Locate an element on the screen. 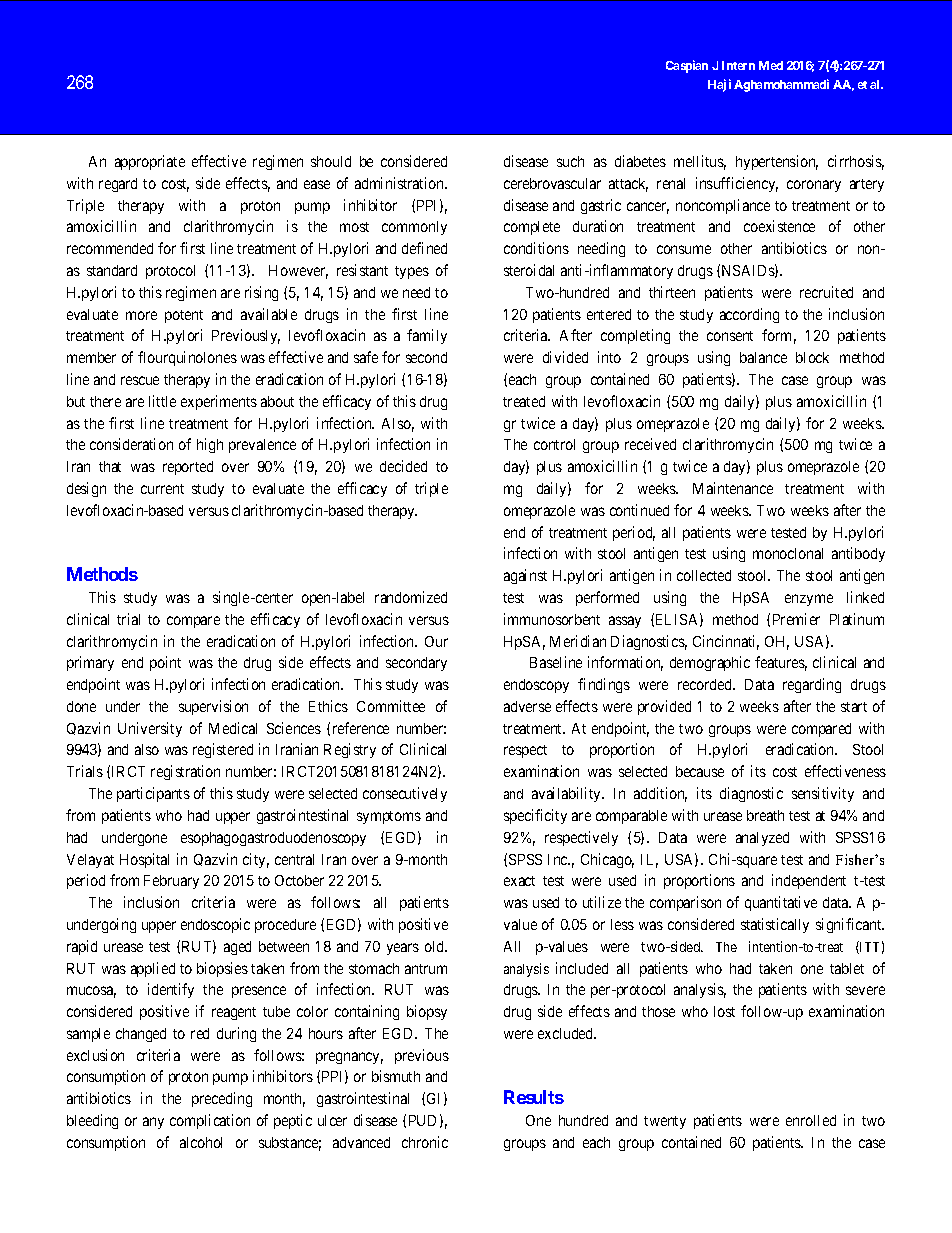 This screenshot has width=952, height=1233. potent is located at coordinates (184, 316).
